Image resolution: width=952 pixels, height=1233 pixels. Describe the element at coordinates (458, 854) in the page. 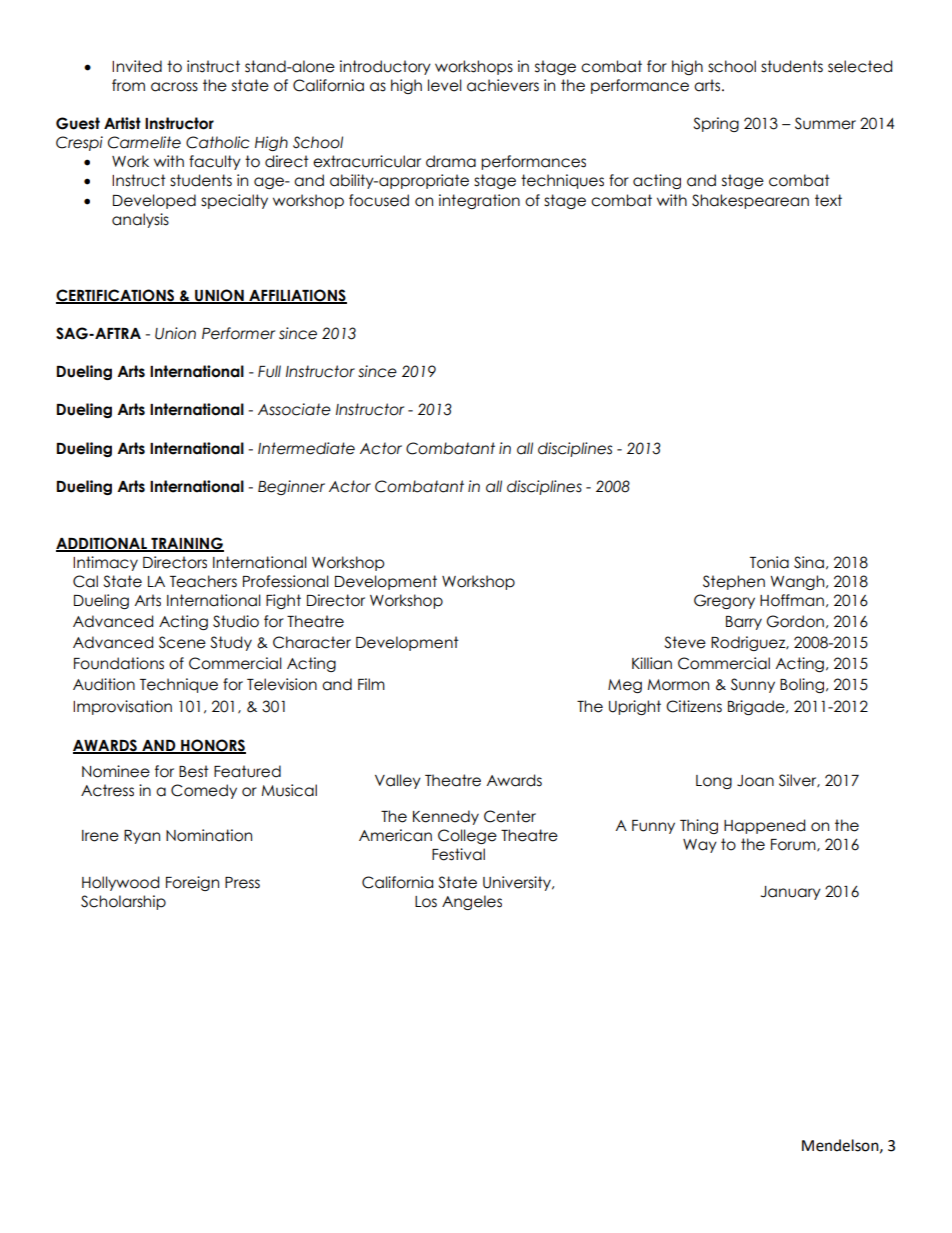

I see `Festival` at that location.
